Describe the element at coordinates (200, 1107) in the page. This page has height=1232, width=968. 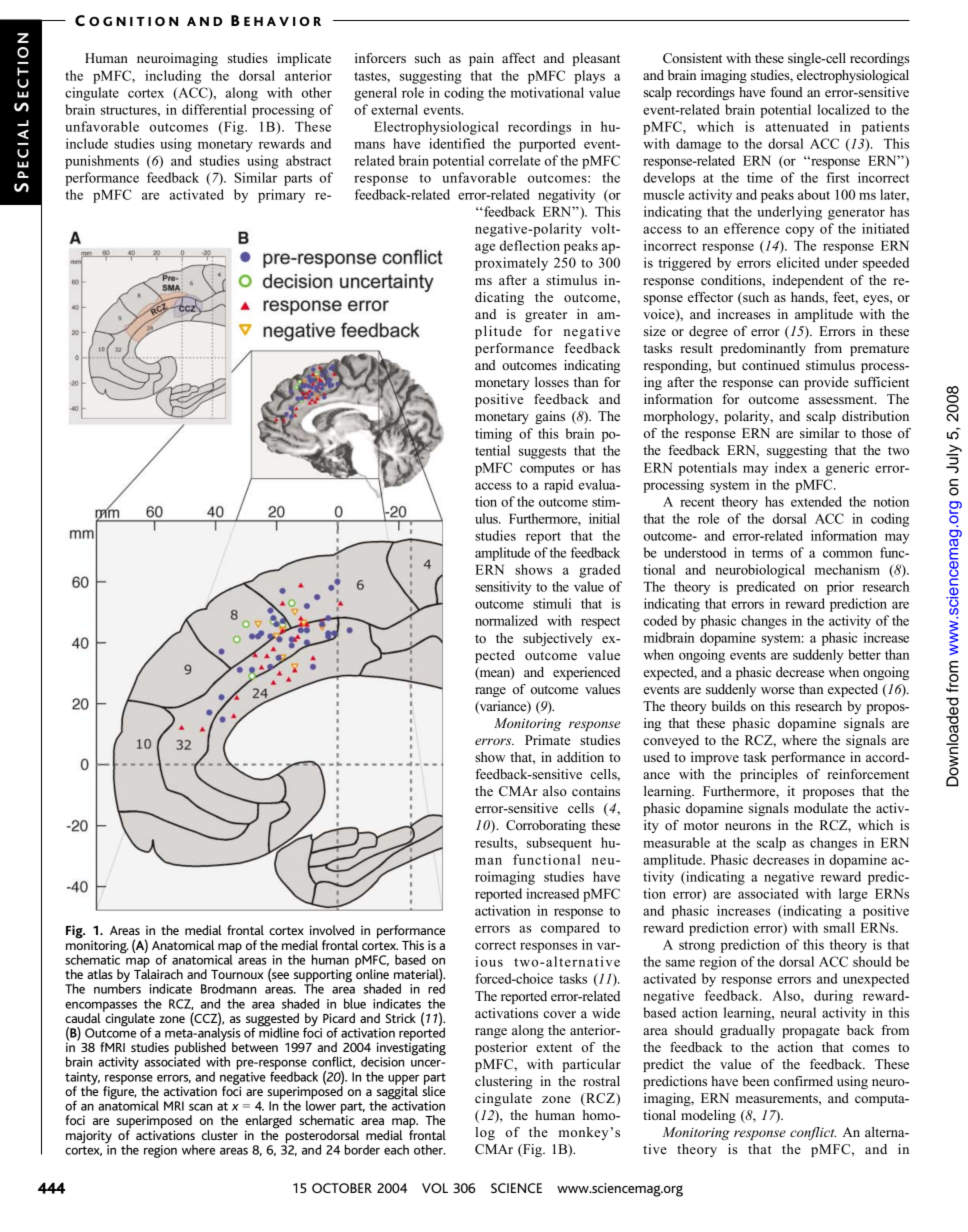
I see `scan` at that location.
